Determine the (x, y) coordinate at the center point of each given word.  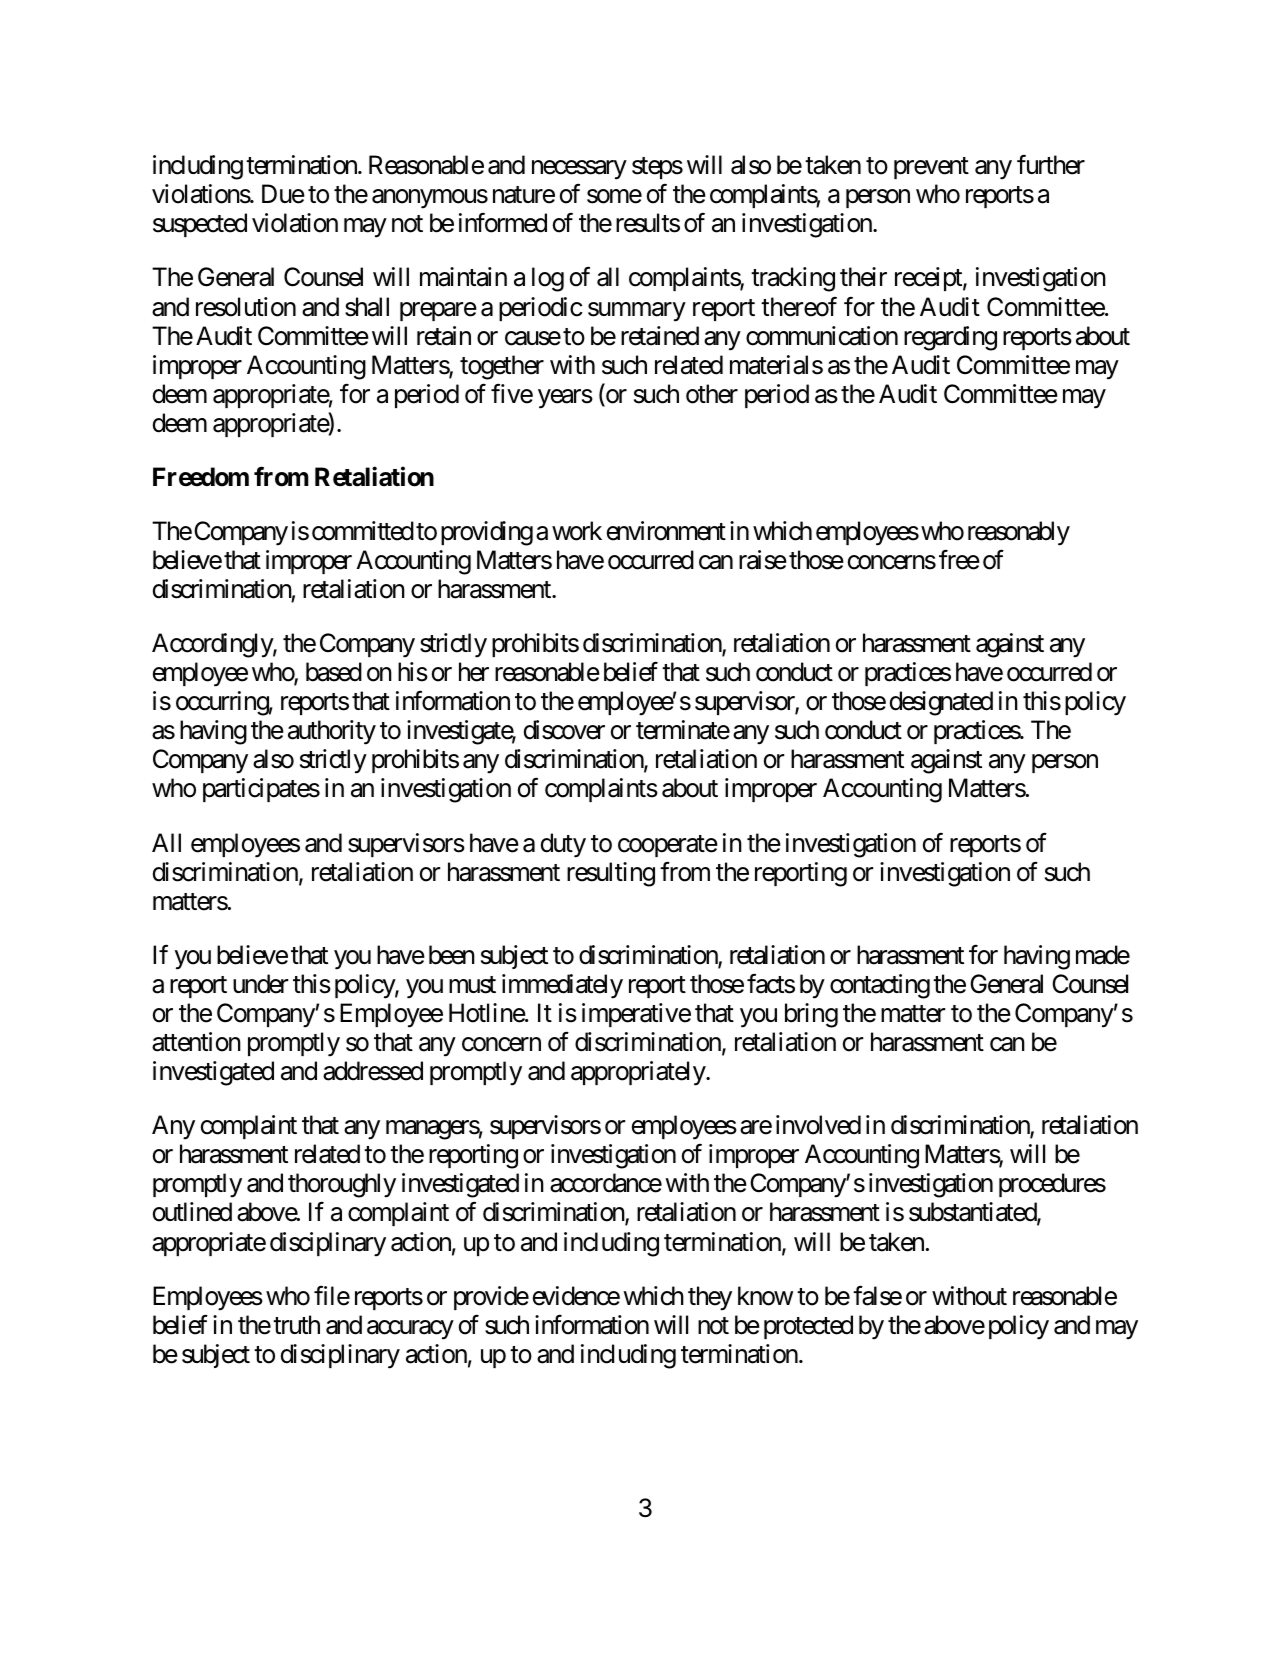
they (710, 1298)
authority (332, 732)
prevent (931, 168)
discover (564, 730)
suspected (200, 225)
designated (941, 703)
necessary (579, 170)
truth (296, 1324)
